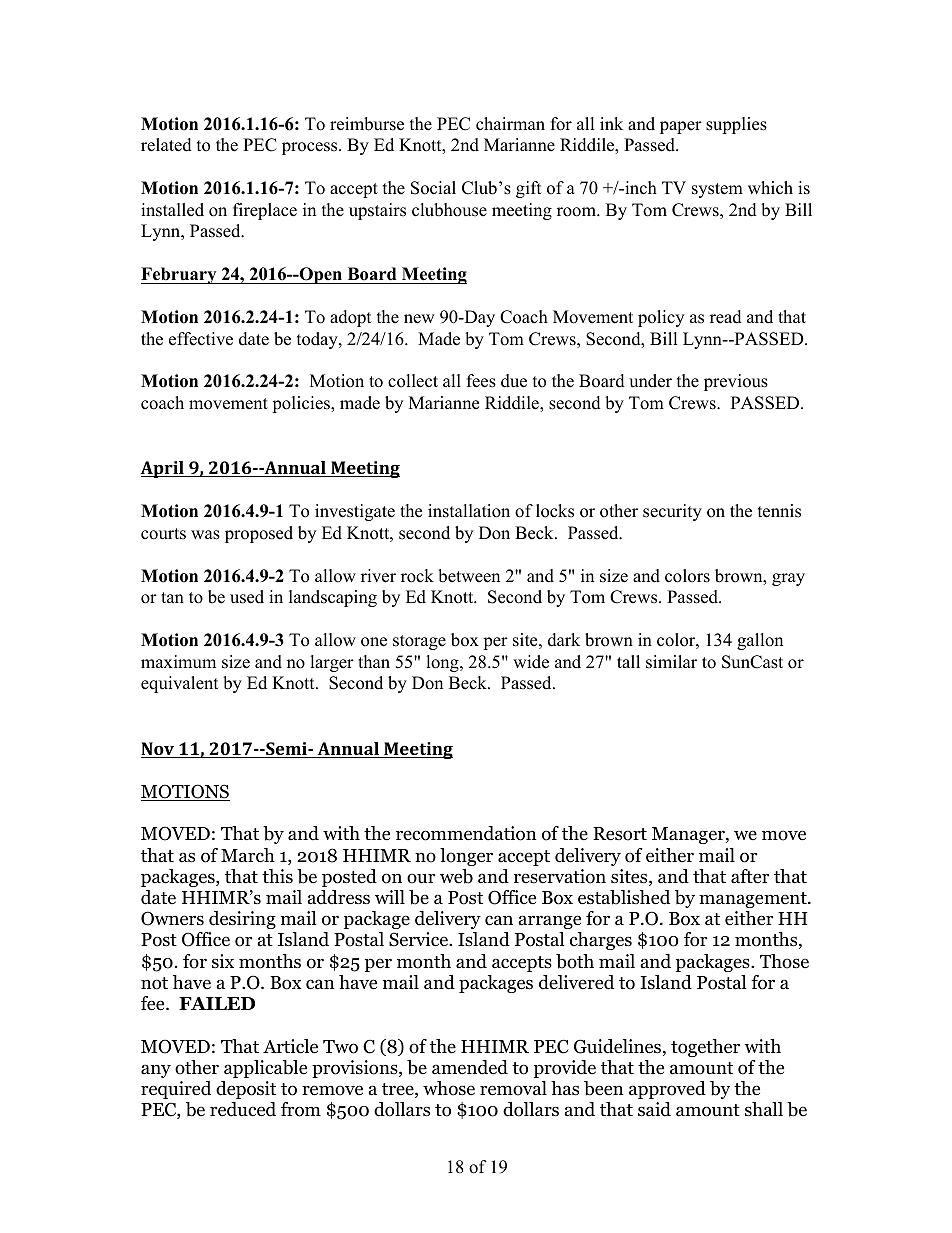 This page has height=1233, width=952. Describe the element at coordinates (166, 145) in the page. I see `related` at that location.
